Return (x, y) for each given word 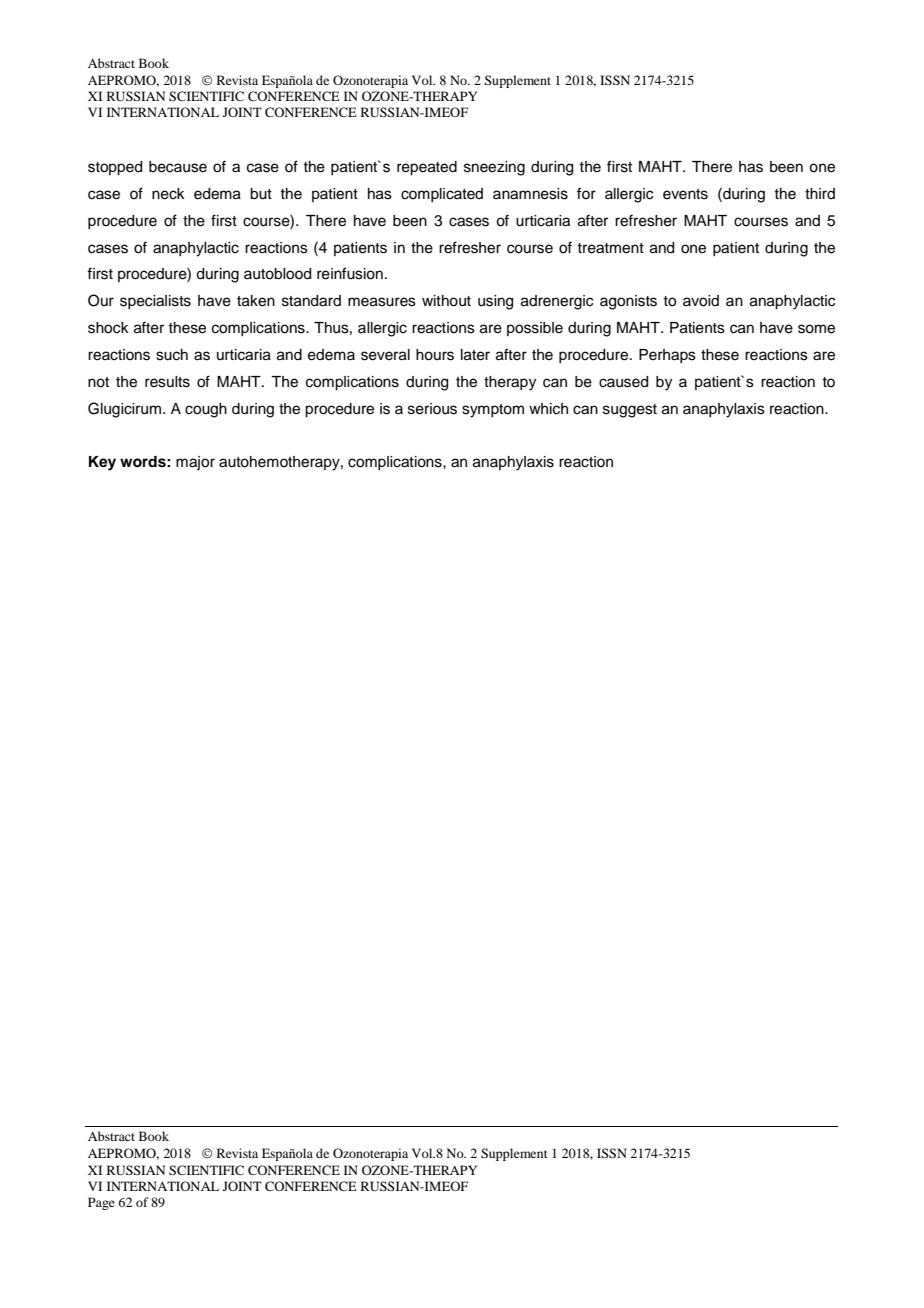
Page (101, 1203)
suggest (630, 411)
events (685, 194)
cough (206, 410)
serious (432, 409)
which (548, 409)
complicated (442, 195)
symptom (493, 411)
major (195, 463)
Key (102, 463)
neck (168, 194)
